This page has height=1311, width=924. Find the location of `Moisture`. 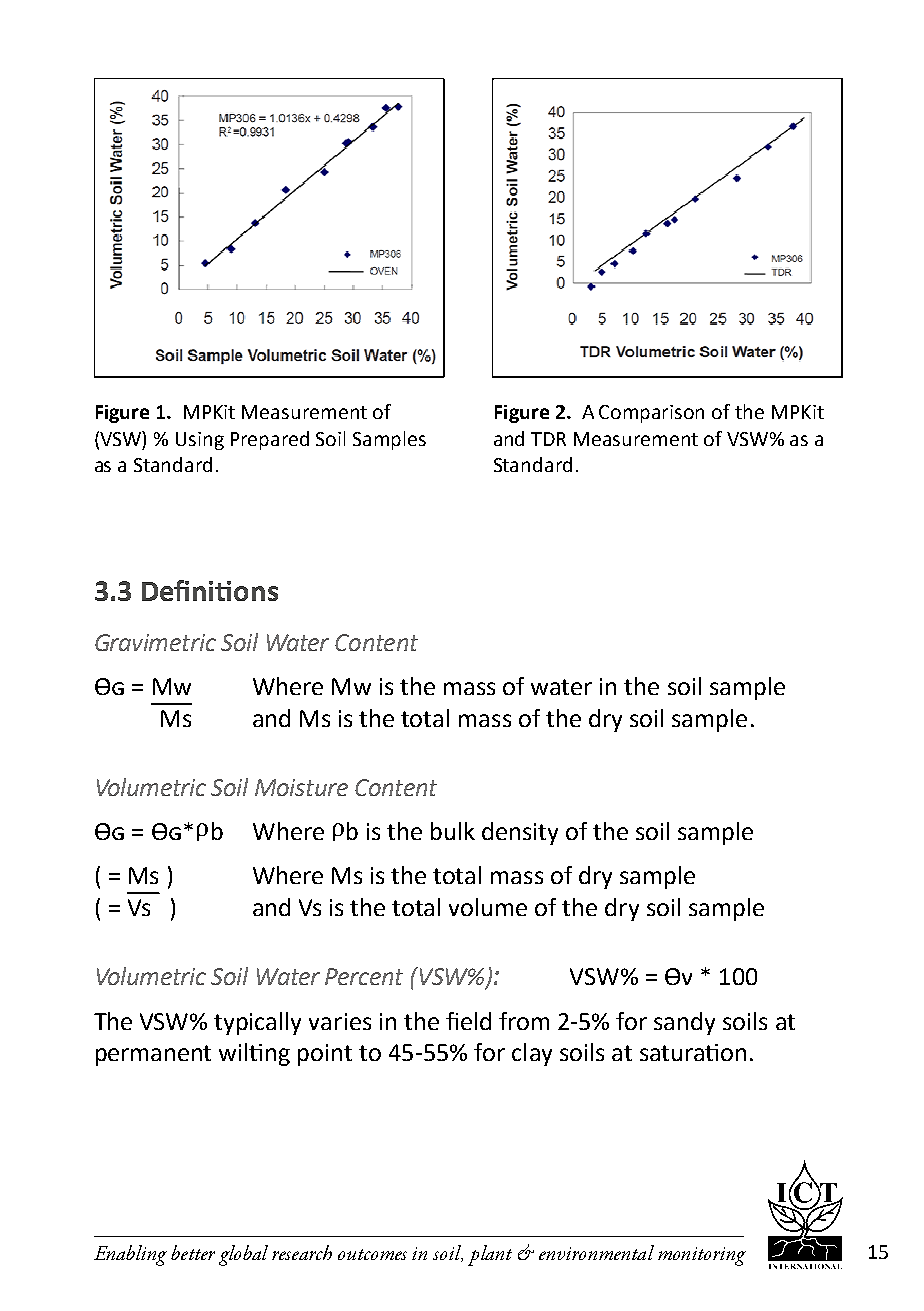

Moisture is located at coordinates (301, 787).
